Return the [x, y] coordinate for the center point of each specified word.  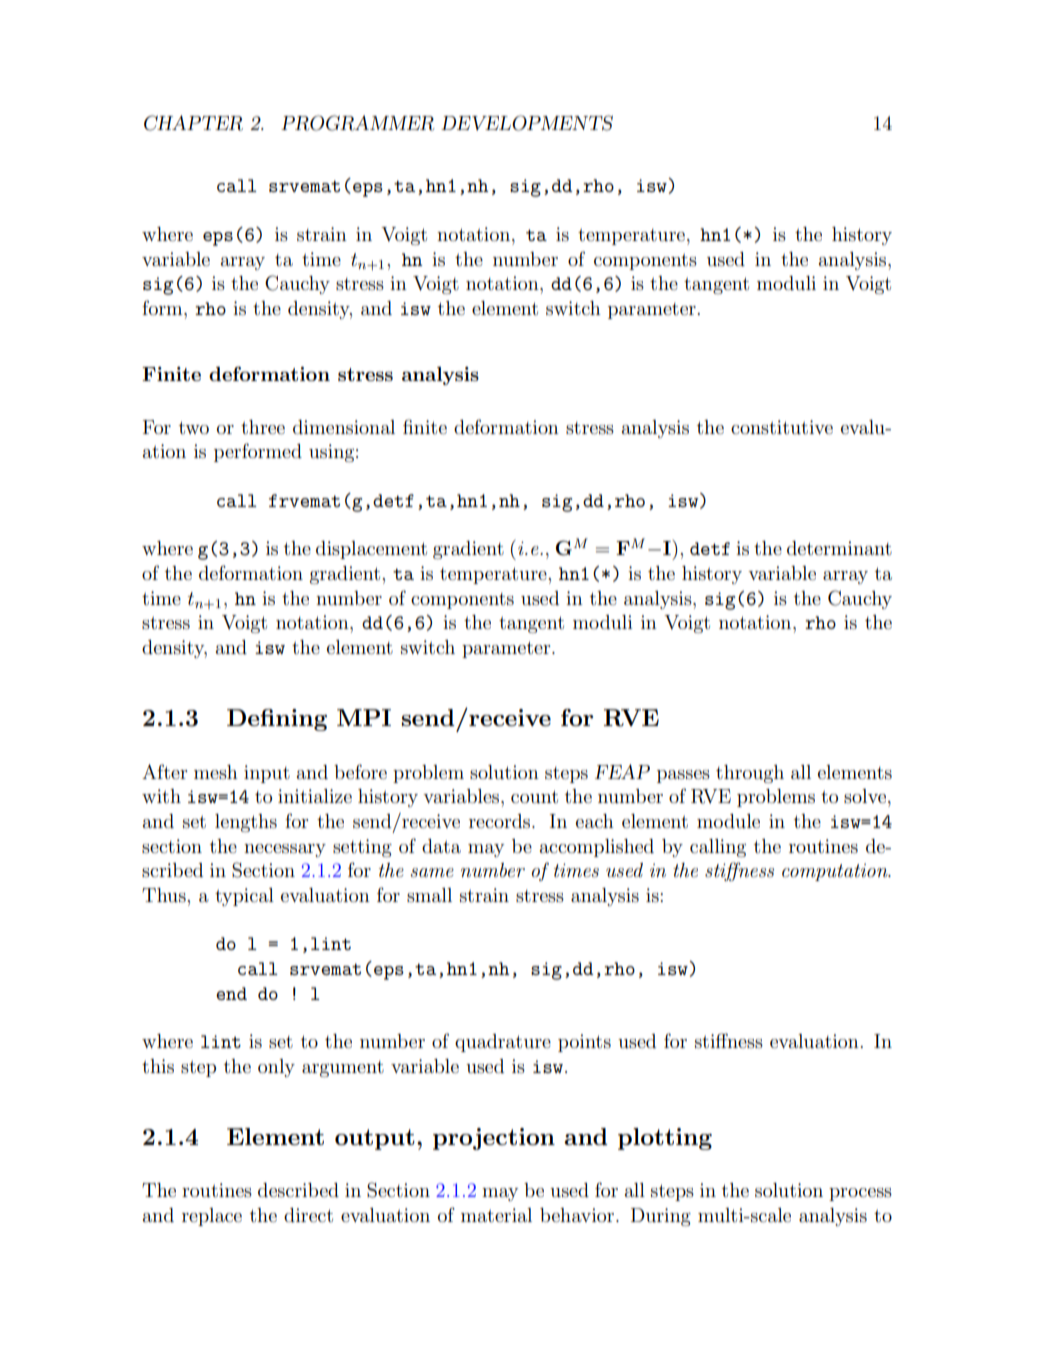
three [263, 427]
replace [212, 1217]
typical [244, 897]
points [584, 1043]
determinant [839, 548]
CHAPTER [193, 123]
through [750, 774]
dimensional [344, 427]
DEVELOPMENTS [527, 123]
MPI [364, 717]
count [534, 797]
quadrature [503, 1043]
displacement [371, 550]
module [728, 821]
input [267, 774]
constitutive [782, 427]
